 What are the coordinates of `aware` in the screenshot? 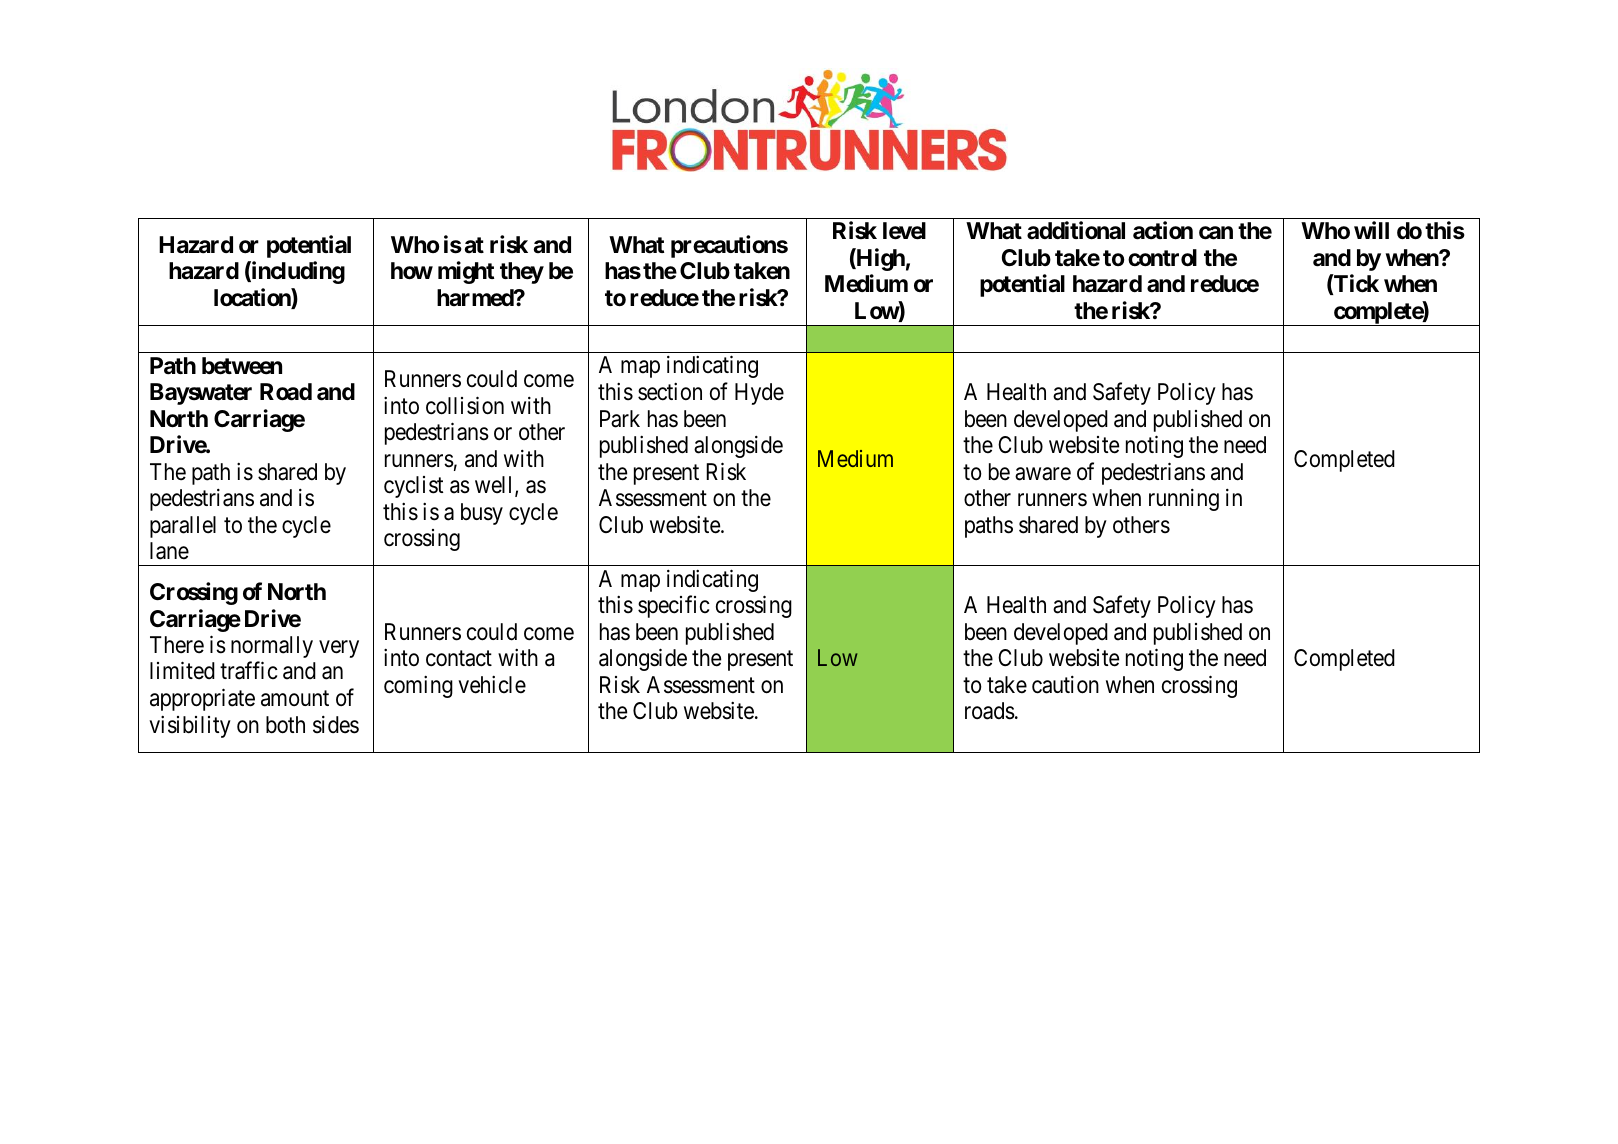 It's located at (1043, 474).
